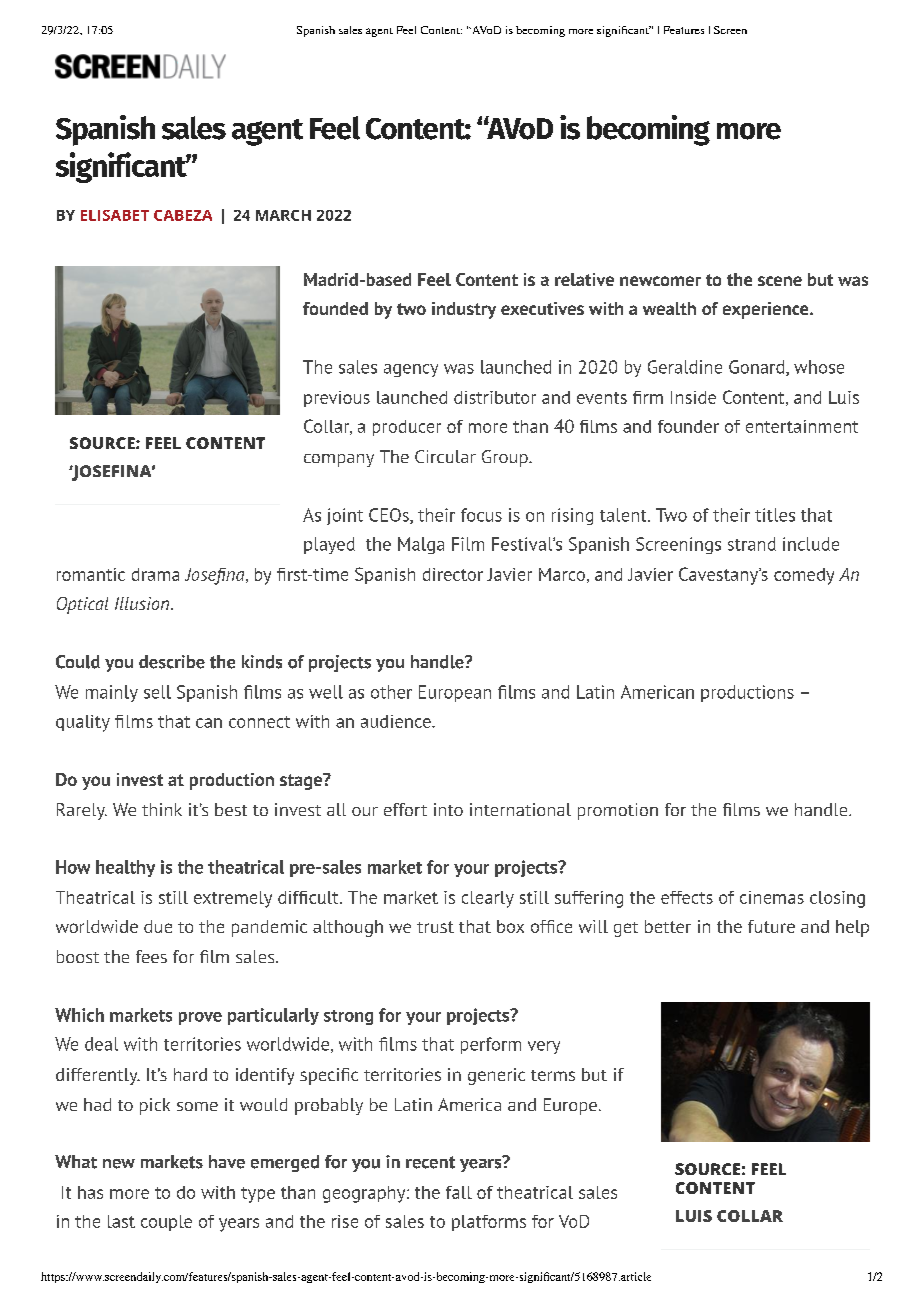  Describe the element at coordinates (397, 721) in the document. I see `audience` at that location.
